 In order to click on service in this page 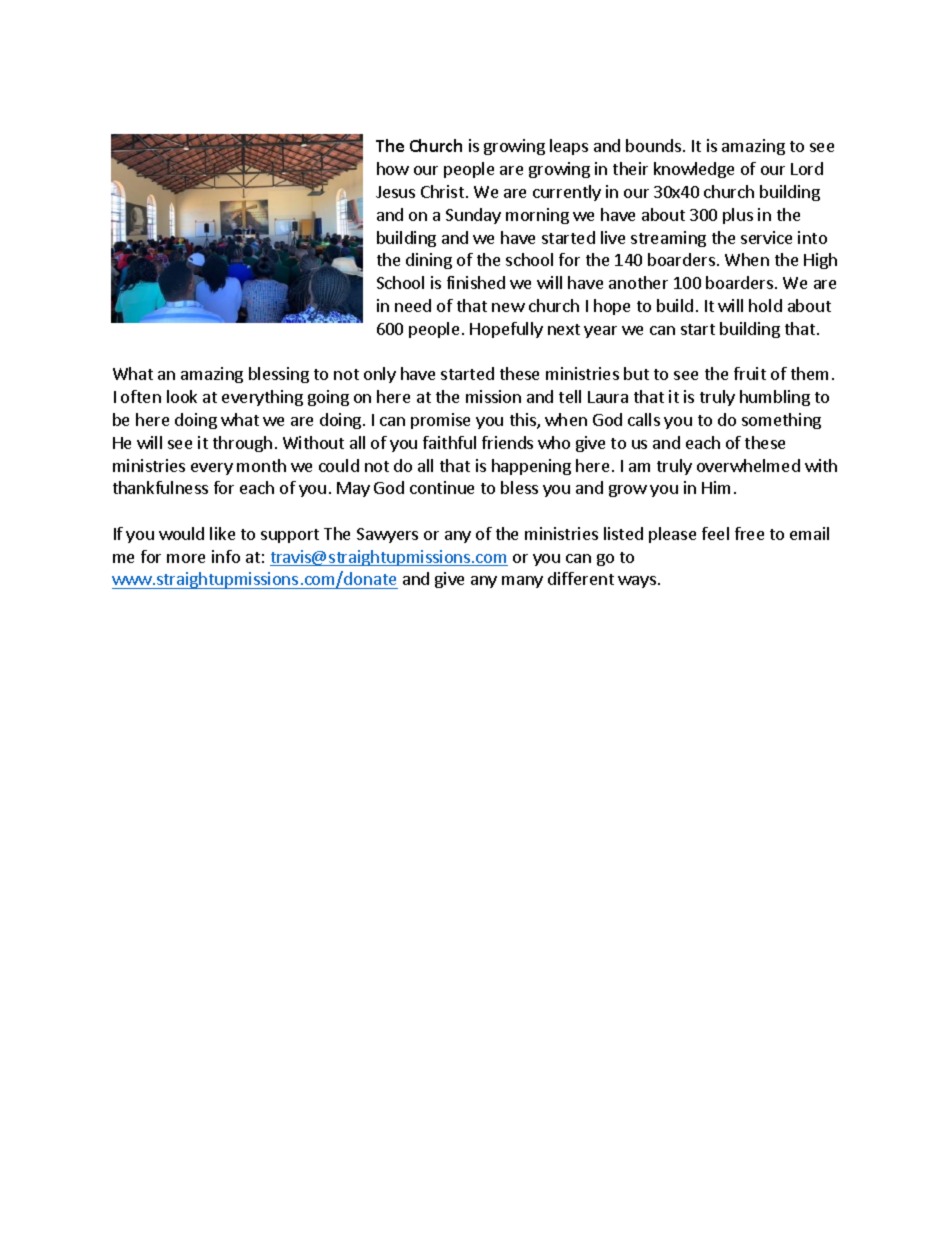, I will do `click(766, 237)`.
